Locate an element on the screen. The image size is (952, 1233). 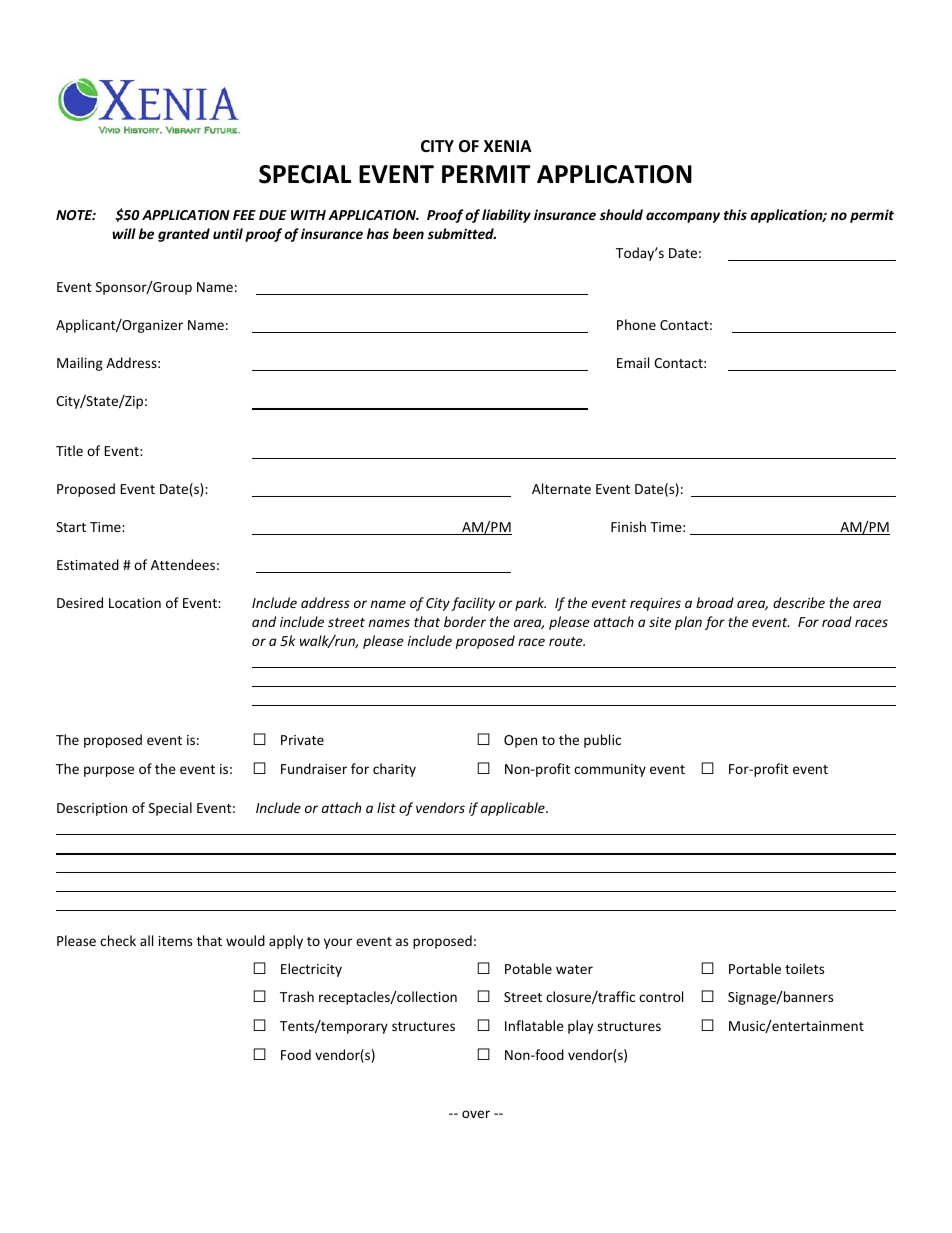
charity is located at coordinates (394, 770).
